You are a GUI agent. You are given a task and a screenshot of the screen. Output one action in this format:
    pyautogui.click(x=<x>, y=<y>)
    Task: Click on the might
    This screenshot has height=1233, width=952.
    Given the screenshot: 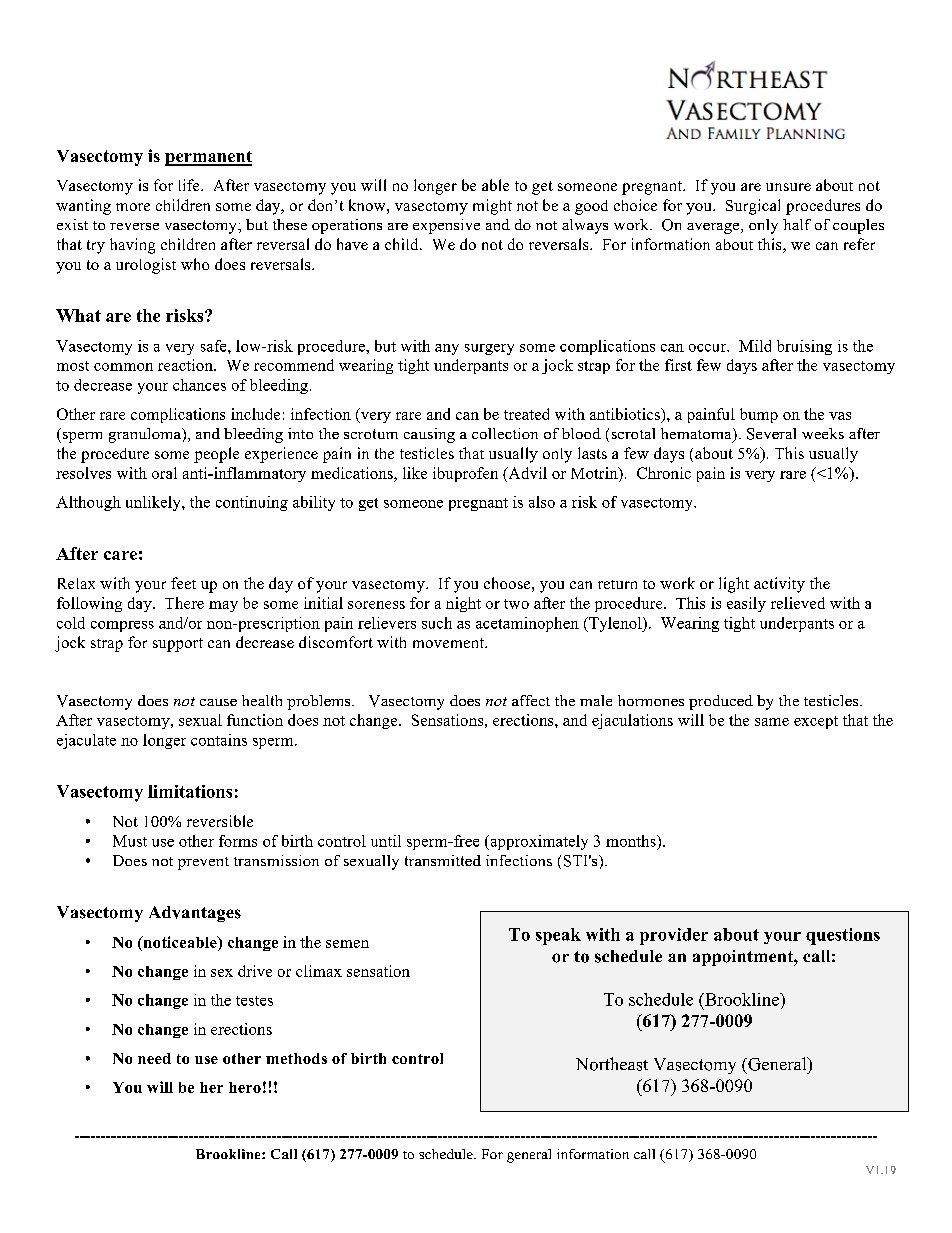 What is the action you would take?
    pyautogui.click(x=492, y=207)
